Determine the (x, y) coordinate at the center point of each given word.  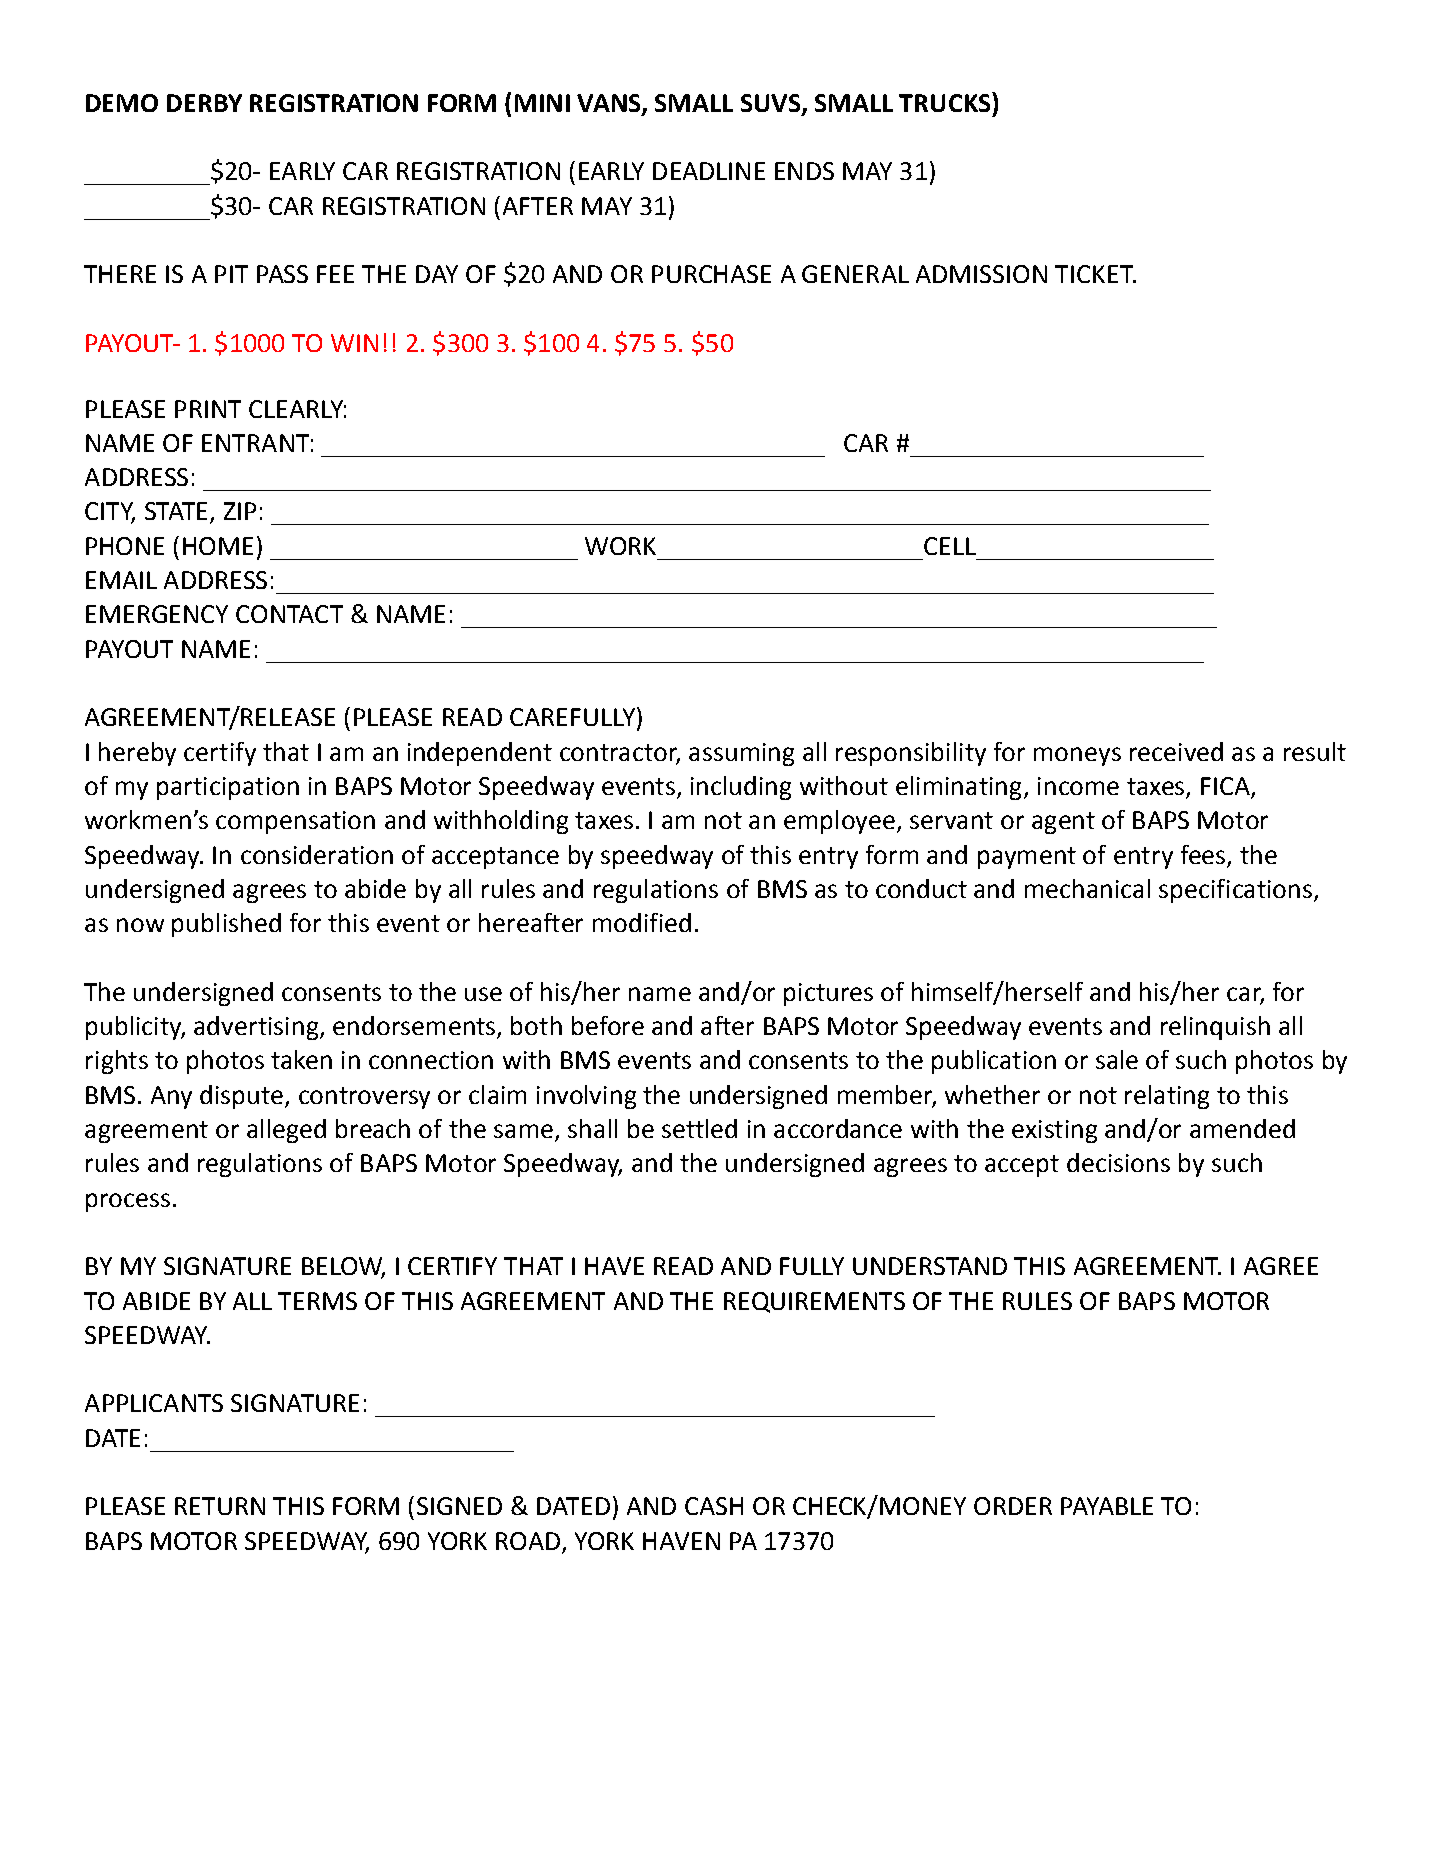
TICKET (1095, 274)
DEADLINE (709, 171)
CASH (714, 1506)
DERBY (204, 103)
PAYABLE (1107, 1506)
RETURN (220, 1506)
